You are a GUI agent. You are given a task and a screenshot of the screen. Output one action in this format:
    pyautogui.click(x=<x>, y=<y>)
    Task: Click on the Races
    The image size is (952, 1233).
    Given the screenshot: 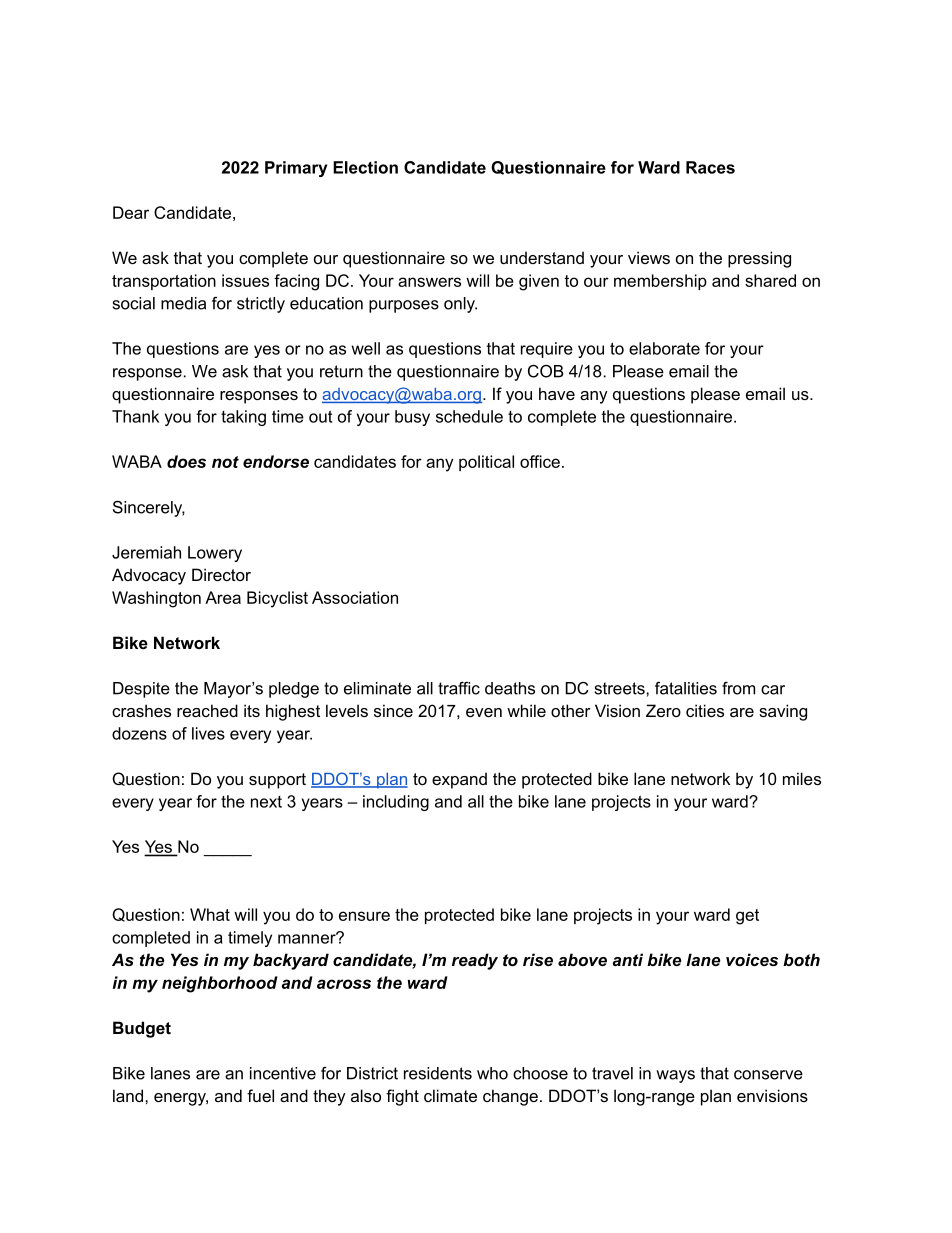 What is the action you would take?
    pyautogui.click(x=710, y=167)
